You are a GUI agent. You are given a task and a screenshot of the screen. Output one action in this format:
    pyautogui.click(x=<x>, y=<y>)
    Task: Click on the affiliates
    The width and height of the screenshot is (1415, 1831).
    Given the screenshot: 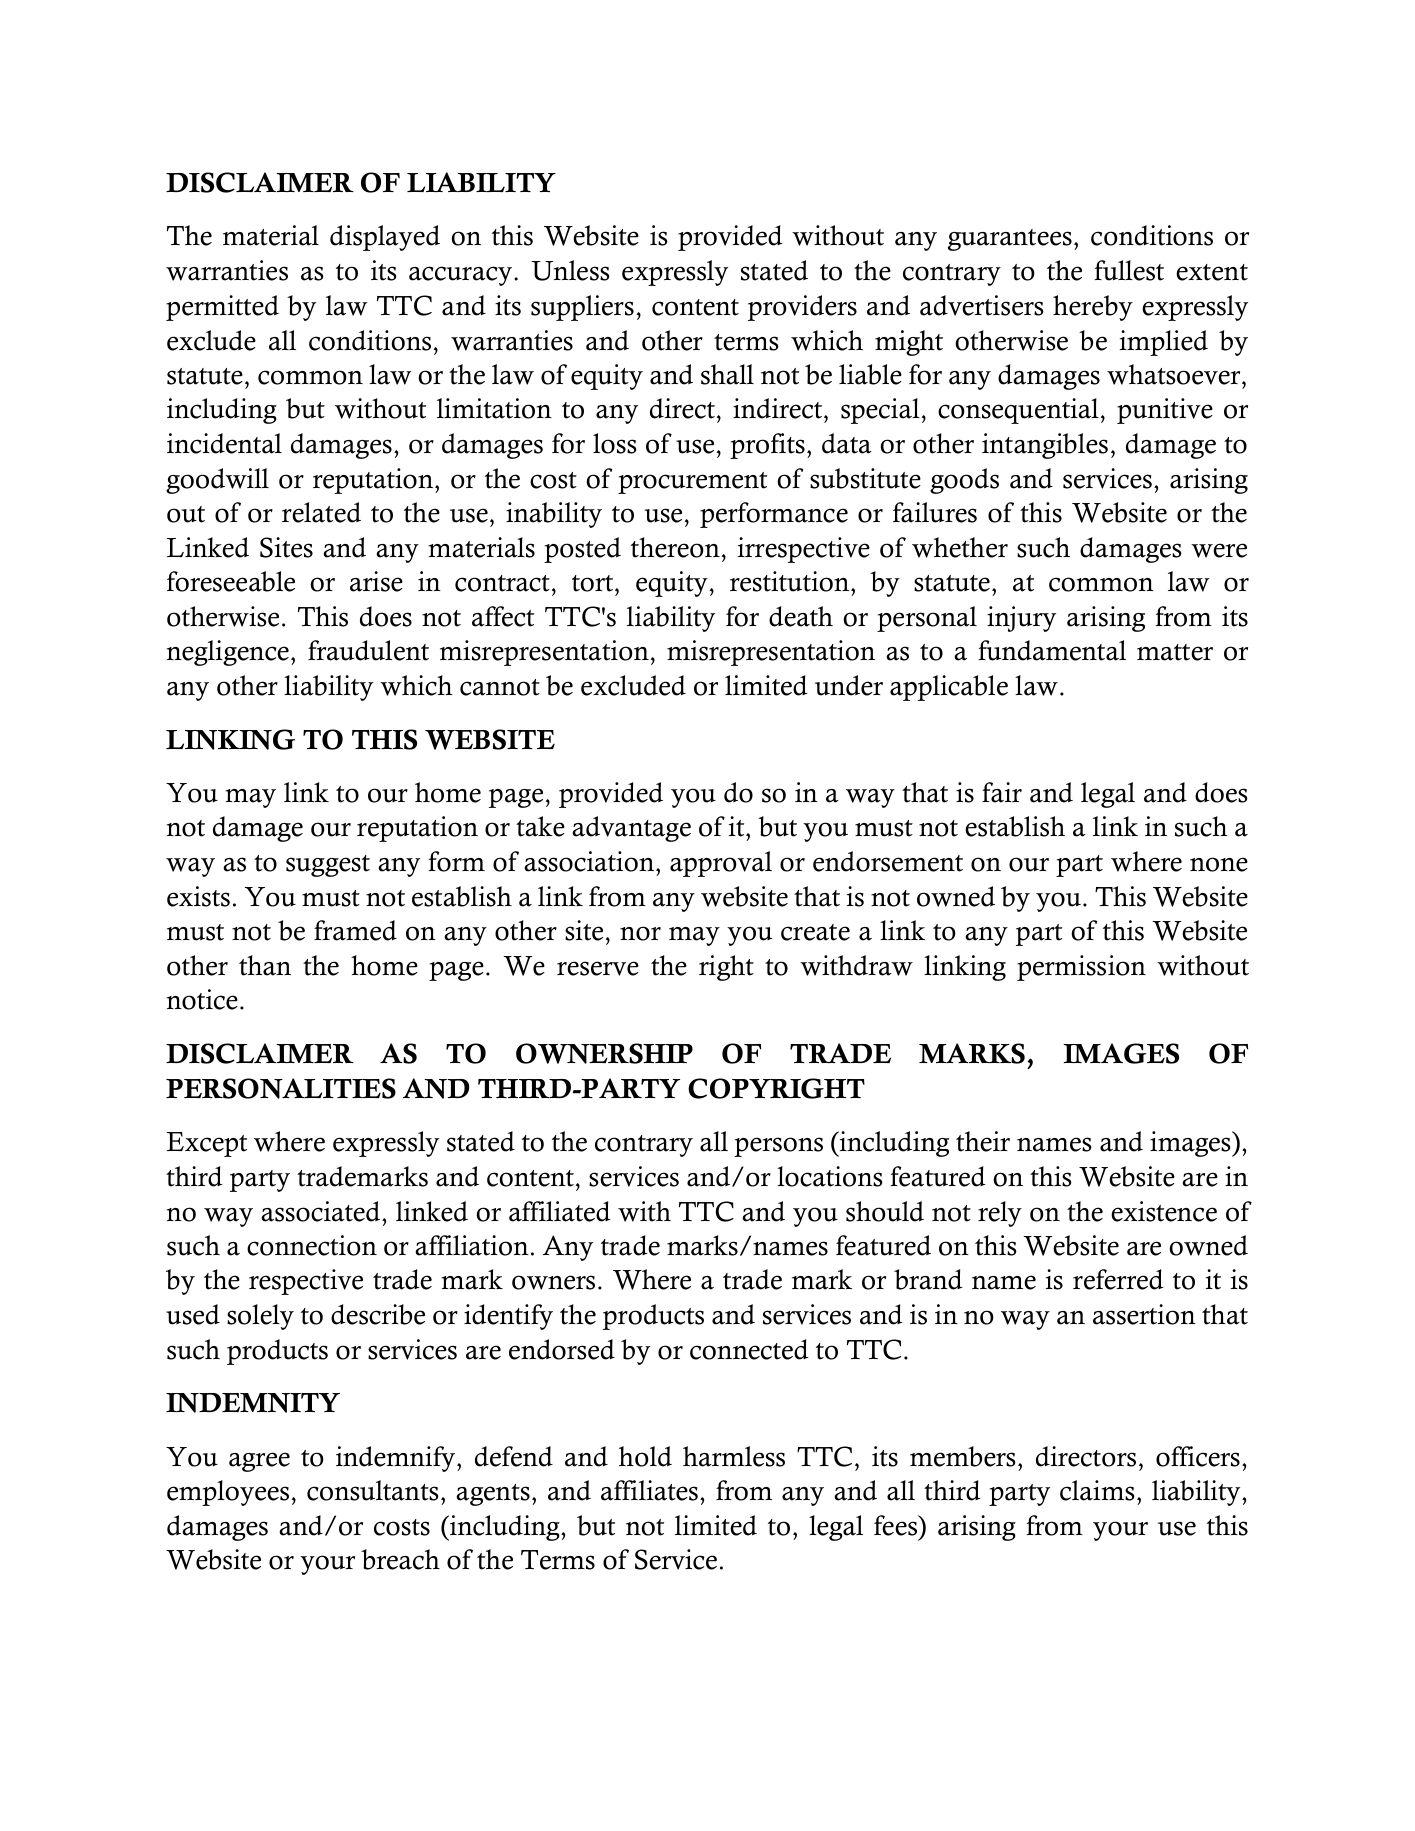 What is the action you would take?
    pyautogui.click(x=649, y=1490)
